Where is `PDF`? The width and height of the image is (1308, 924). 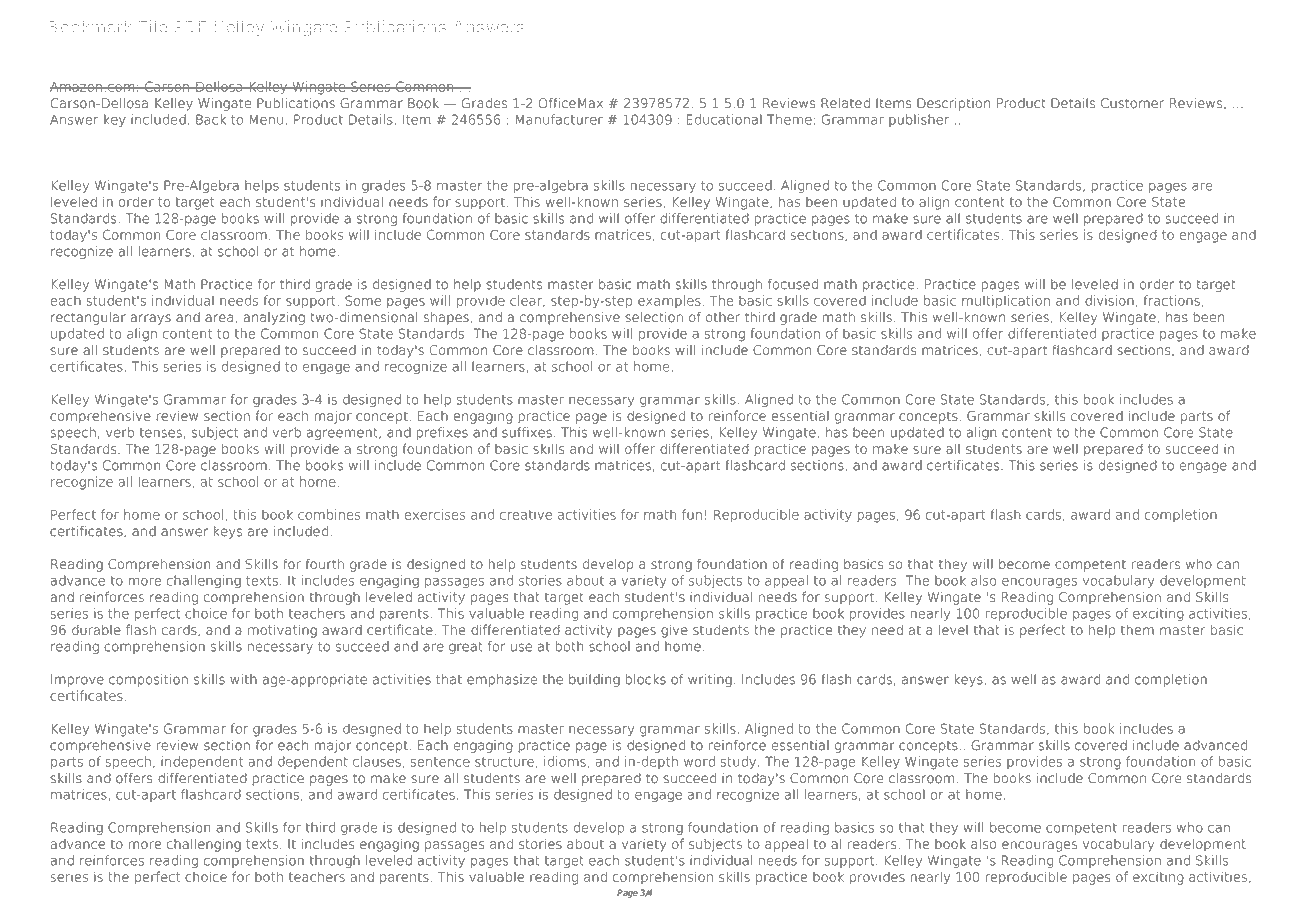
PDF is located at coordinates (190, 27).
